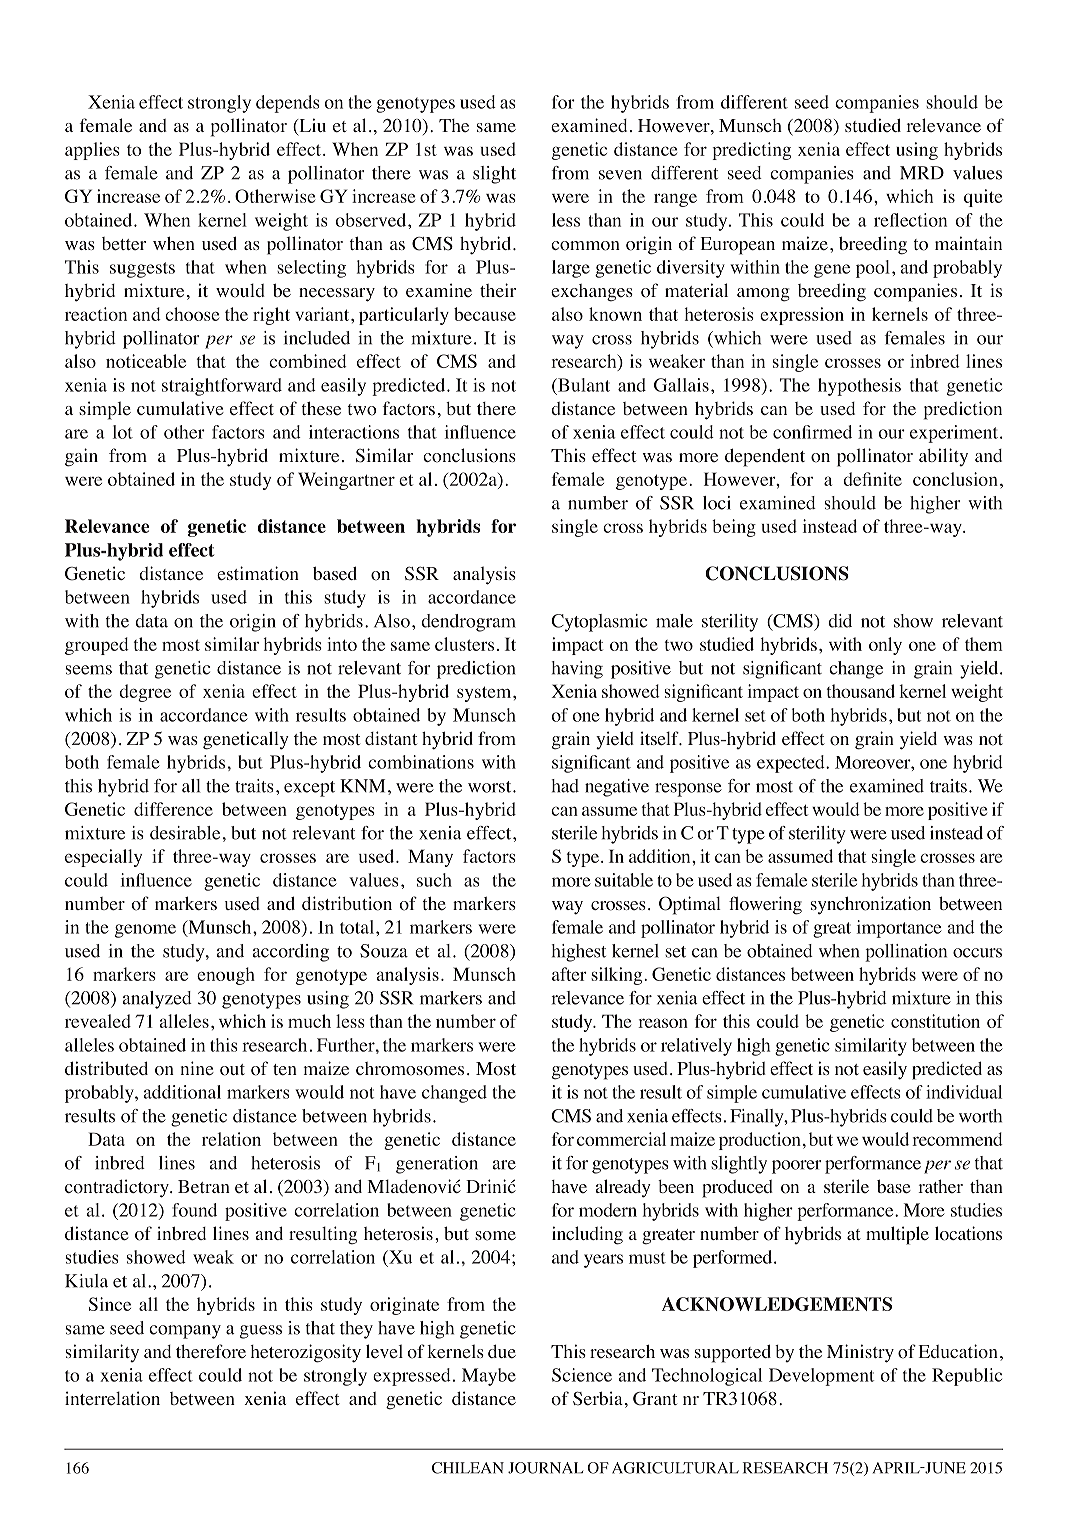  Describe the element at coordinates (569, 974) in the screenshot. I see `after` at that location.
